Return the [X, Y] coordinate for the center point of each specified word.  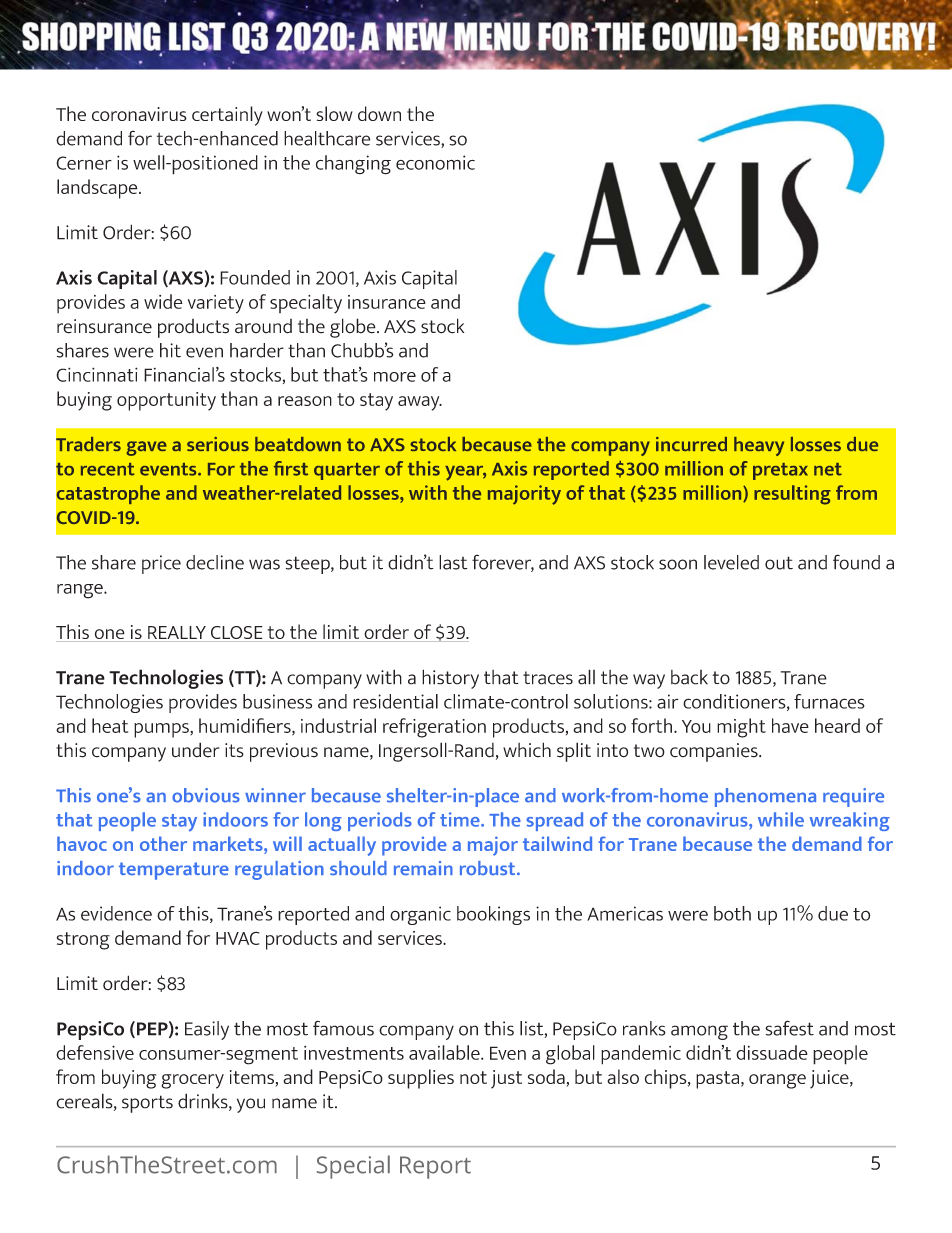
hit [170, 350]
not [473, 1077]
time [461, 819]
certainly [227, 116]
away [420, 403]
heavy [759, 446]
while [781, 819]
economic [435, 162]
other [163, 843]
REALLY [177, 632]
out [779, 563]
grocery [192, 1081]
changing [353, 165]
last [453, 562]
